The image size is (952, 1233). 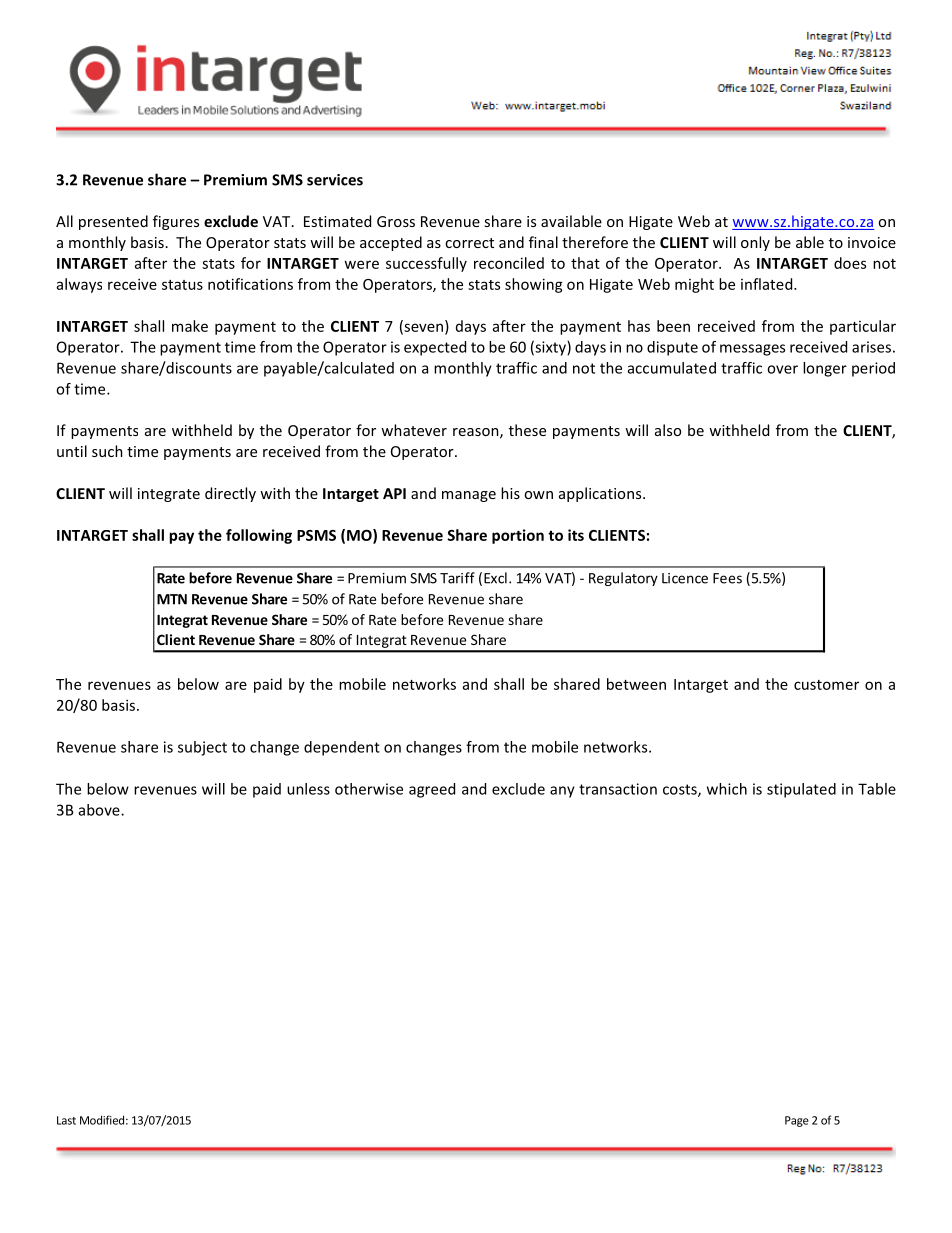 I want to click on such, so click(x=107, y=451).
